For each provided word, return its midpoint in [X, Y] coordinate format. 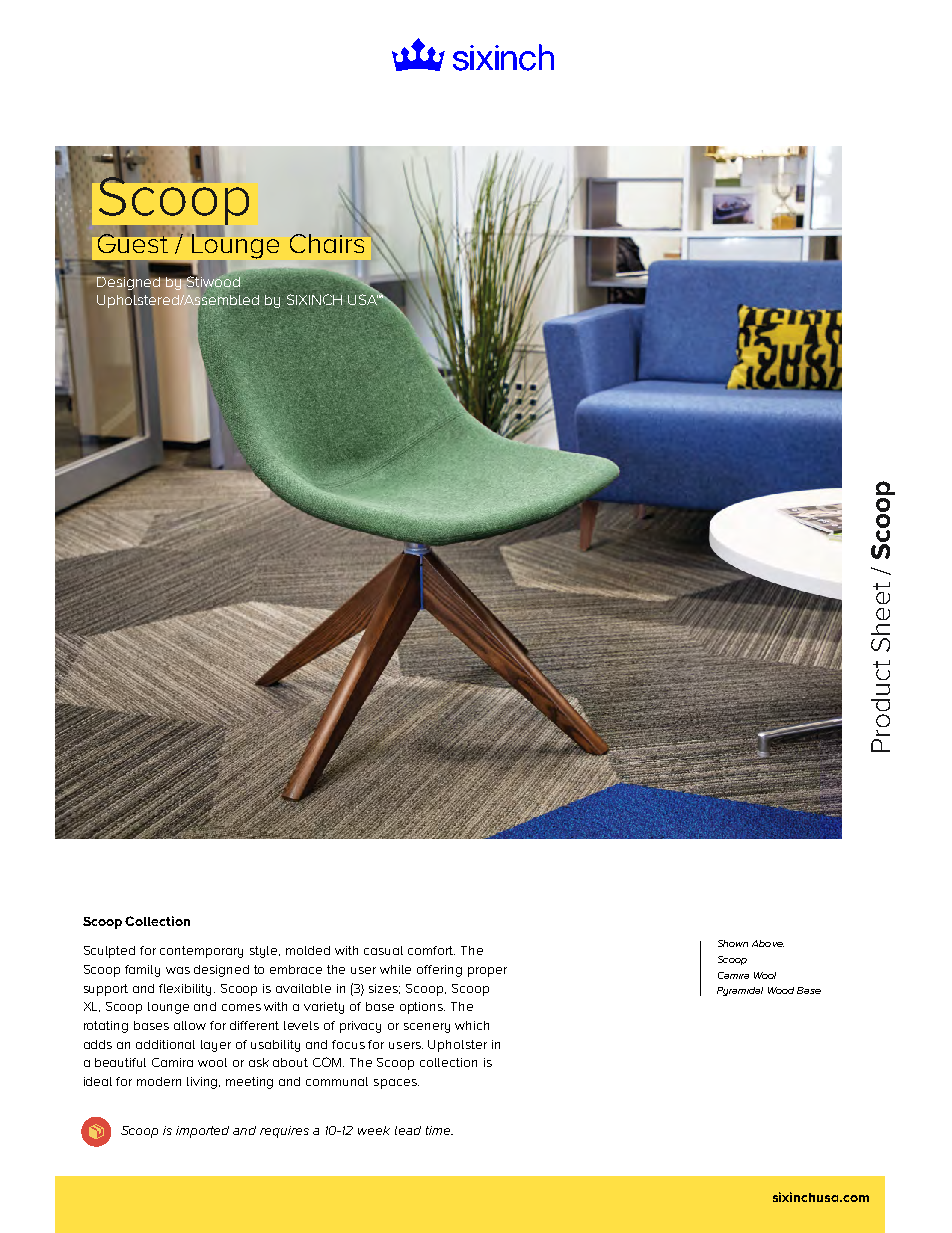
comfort [431, 950]
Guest [134, 242]
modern [159, 1081]
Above [768, 943]
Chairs [328, 242]
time [439, 1130]
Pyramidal [740, 991]
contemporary [201, 952]
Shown [733, 943]
